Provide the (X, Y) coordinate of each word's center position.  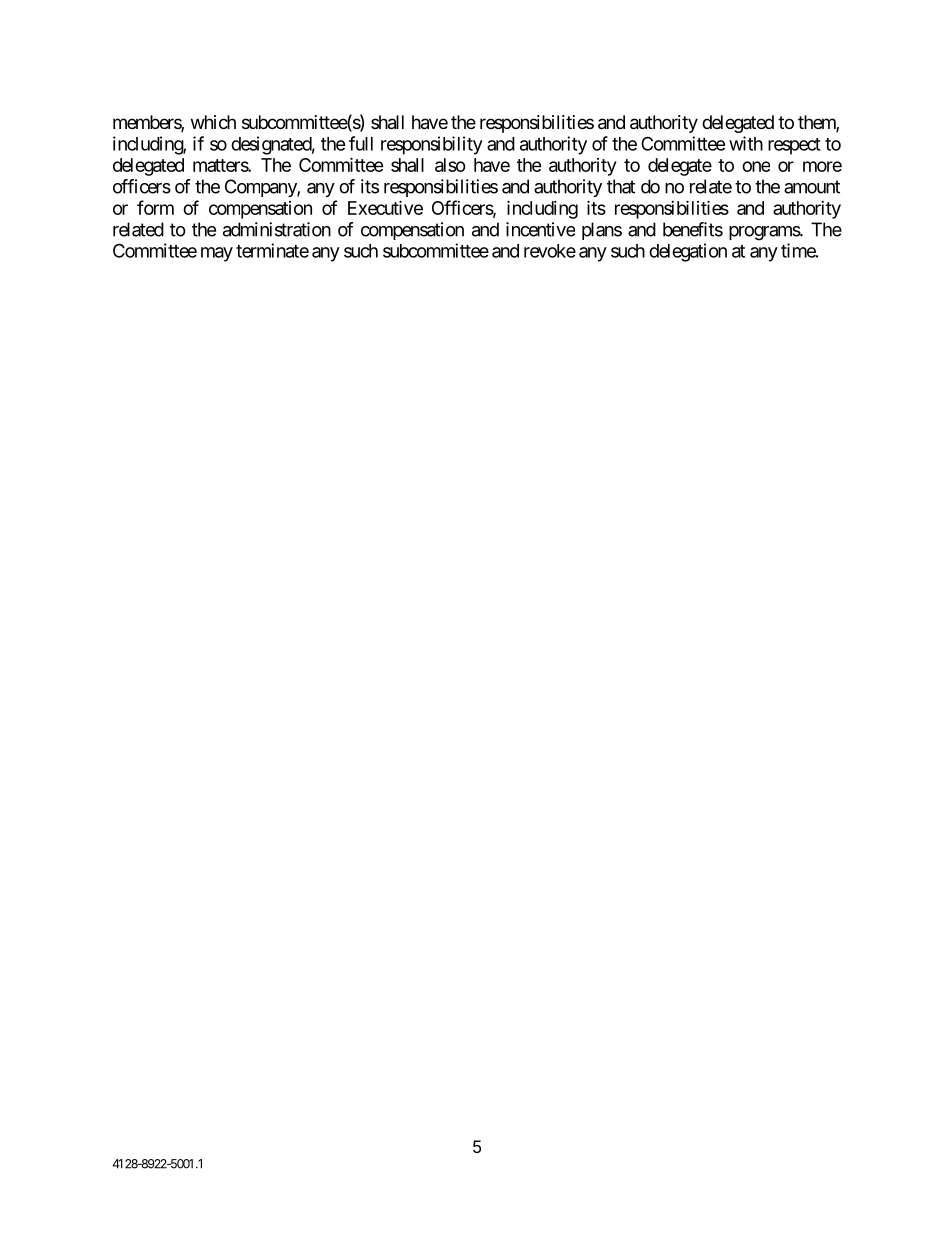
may (217, 254)
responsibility (432, 145)
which (213, 122)
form (155, 207)
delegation (688, 252)
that (621, 186)
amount (812, 187)
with (746, 143)
